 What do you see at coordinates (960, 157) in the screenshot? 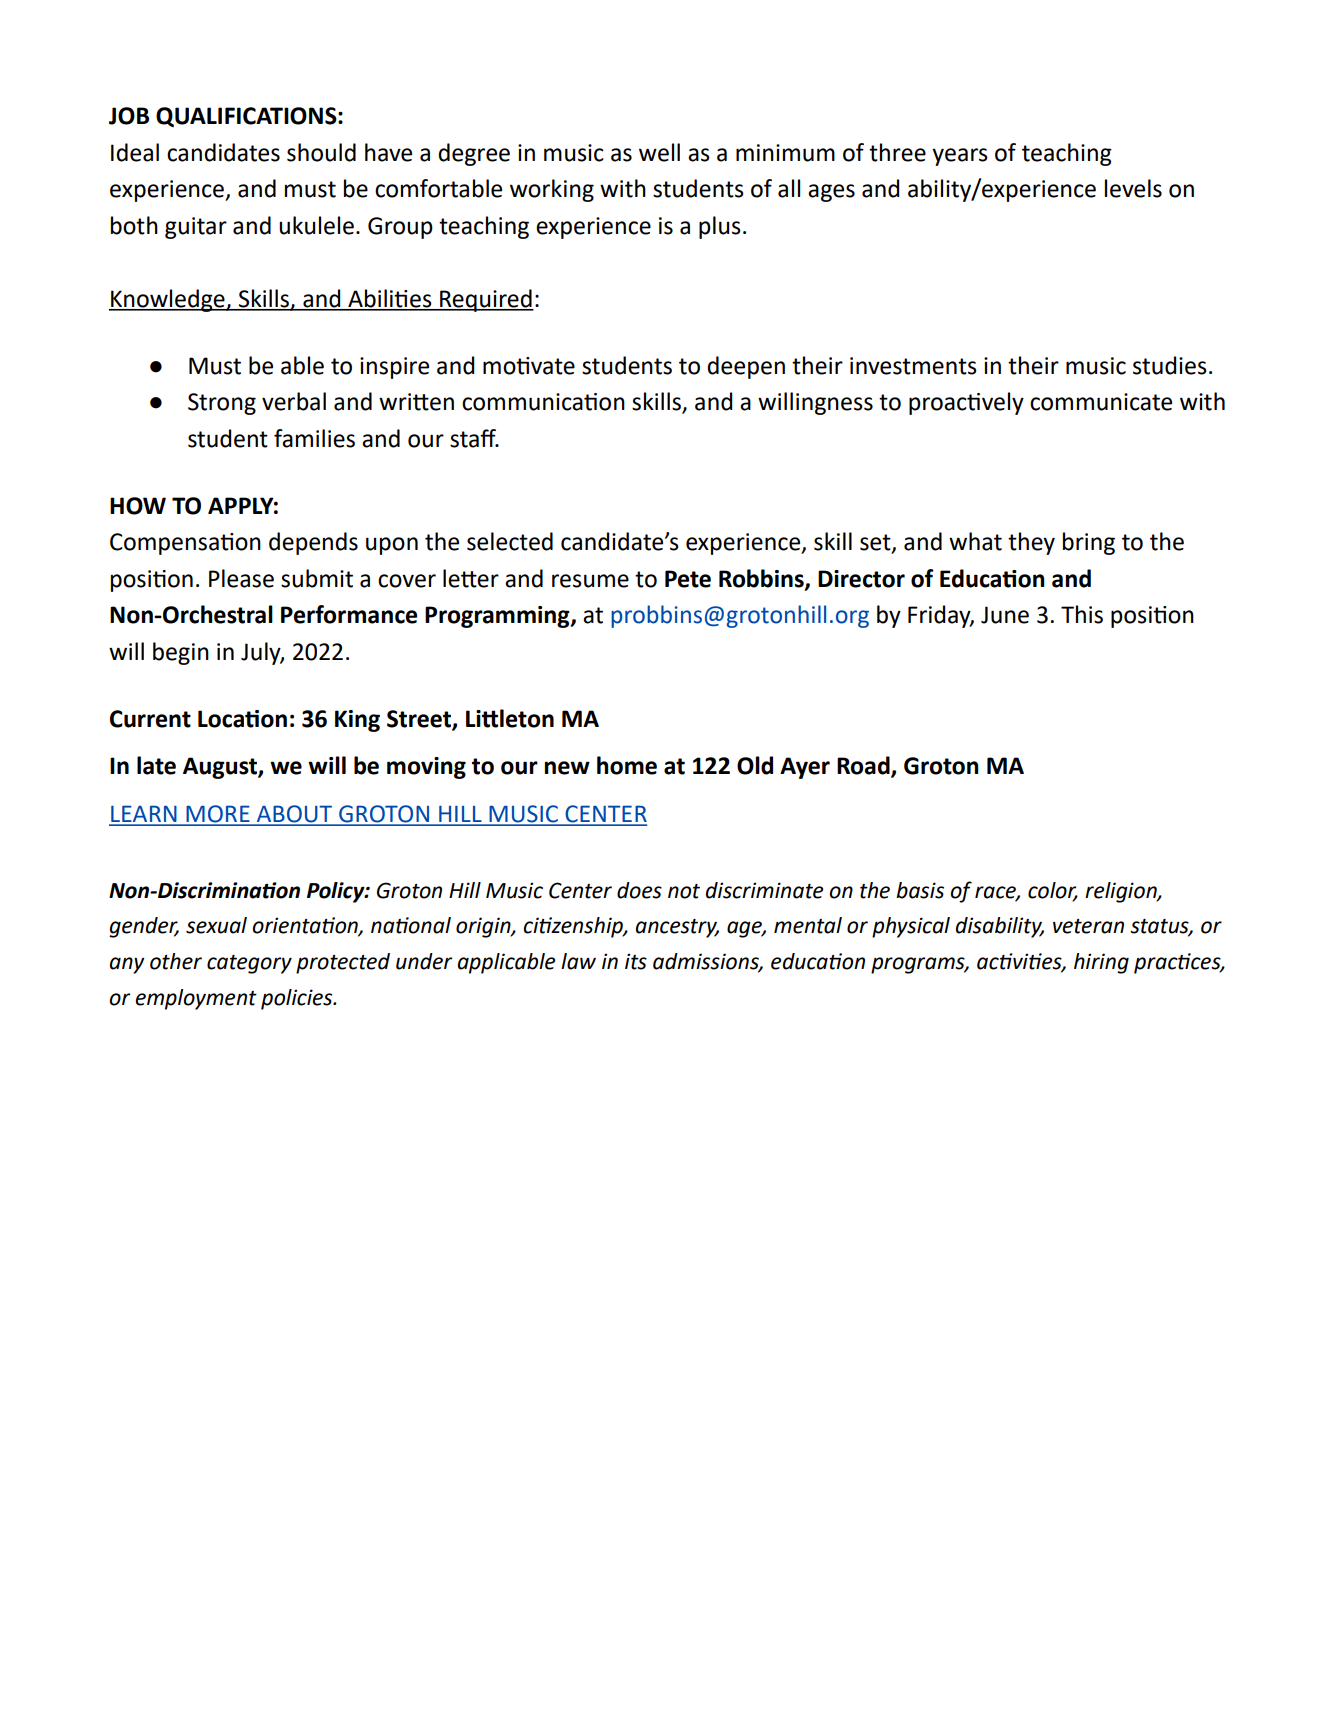
I see `years` at bounding box center [960, 157].
